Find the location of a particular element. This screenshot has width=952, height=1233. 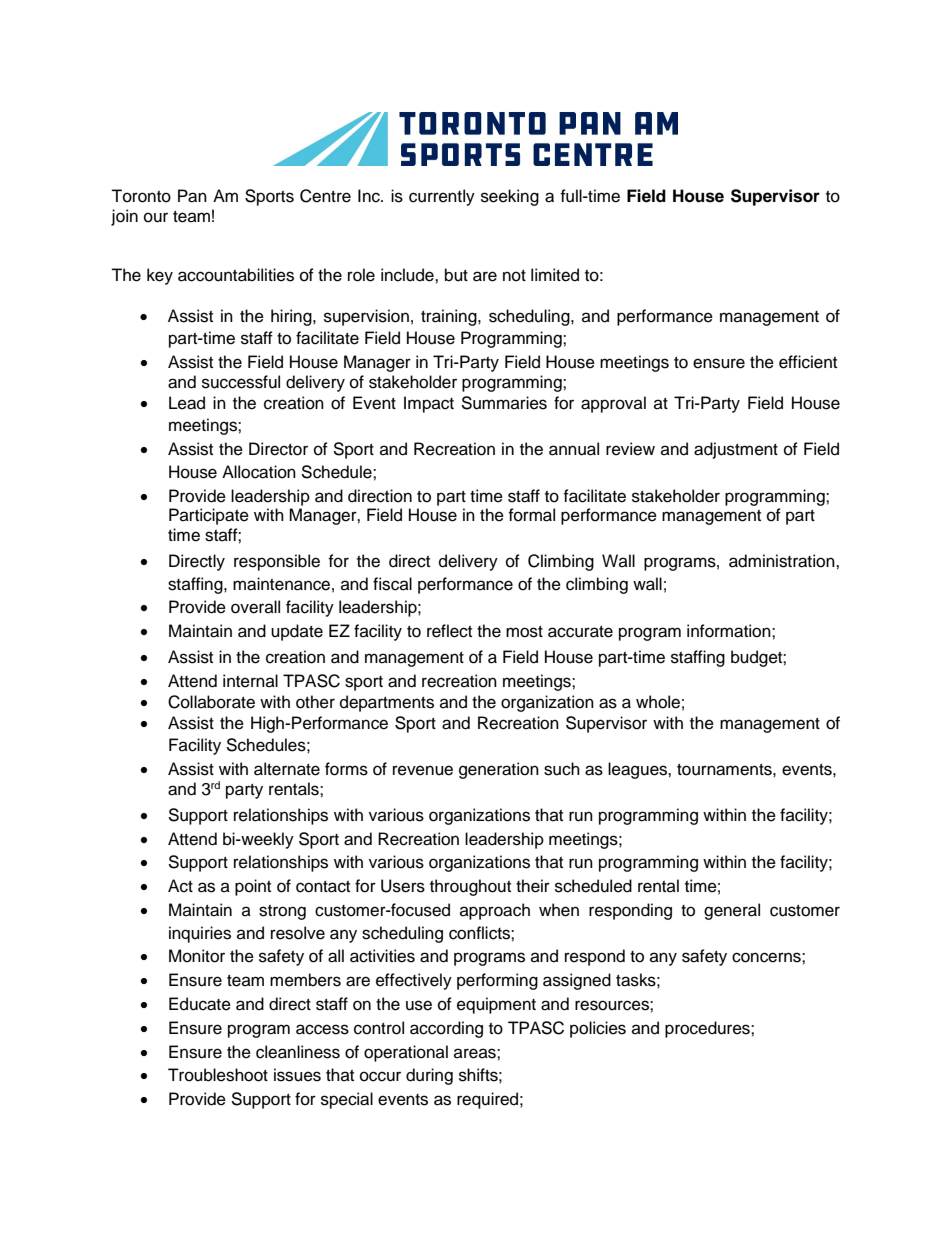

reflect is located at coordinates (449, 631).
